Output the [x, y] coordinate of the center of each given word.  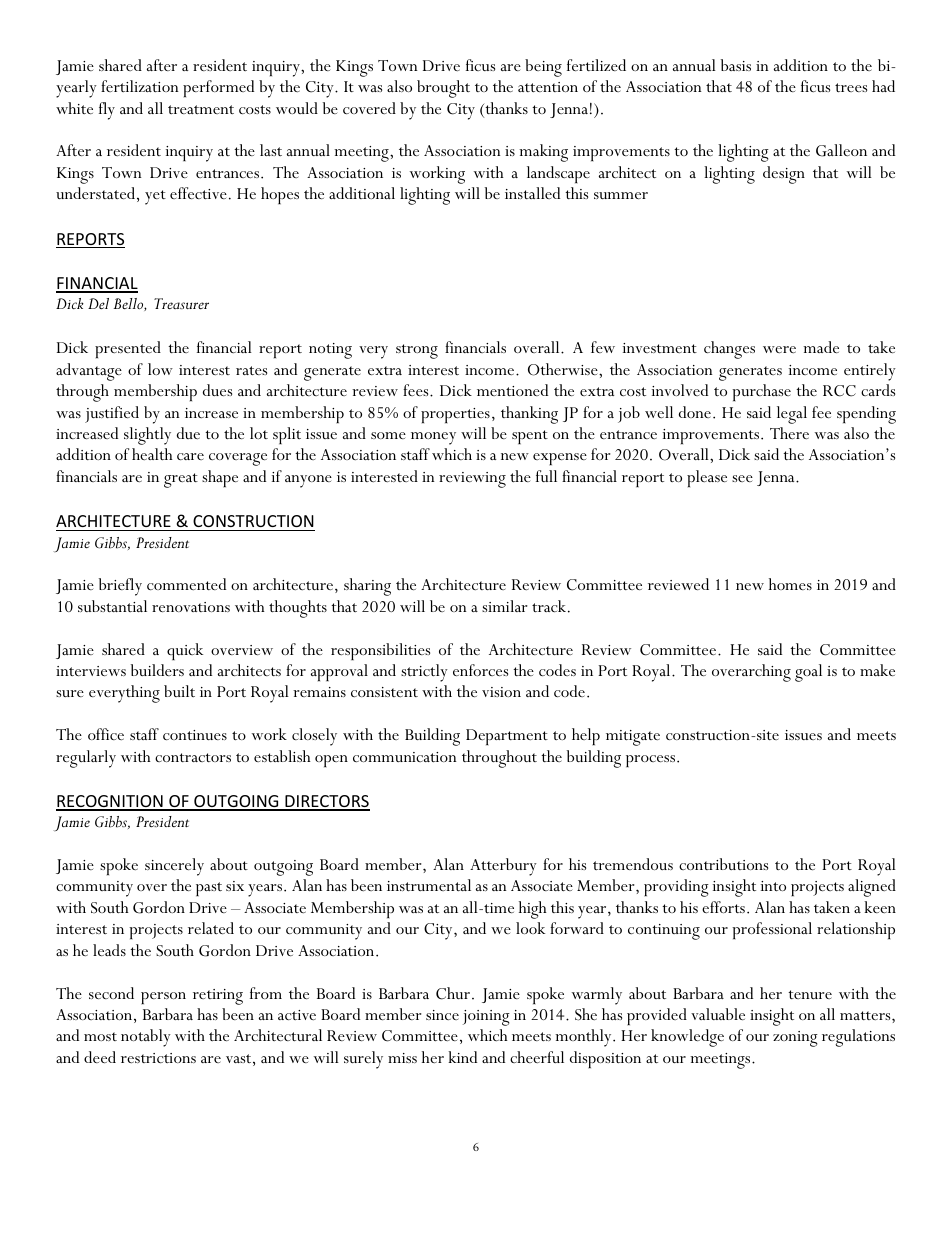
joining [486, 1018]
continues [195, 735]
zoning [795, 1039]
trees [851, 87]
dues [217, 390]
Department [507, 737]
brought [443, 89]
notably [146, 1038]
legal [792, 415]
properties [455, 415]
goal [808, 673]
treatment [201, 109]
